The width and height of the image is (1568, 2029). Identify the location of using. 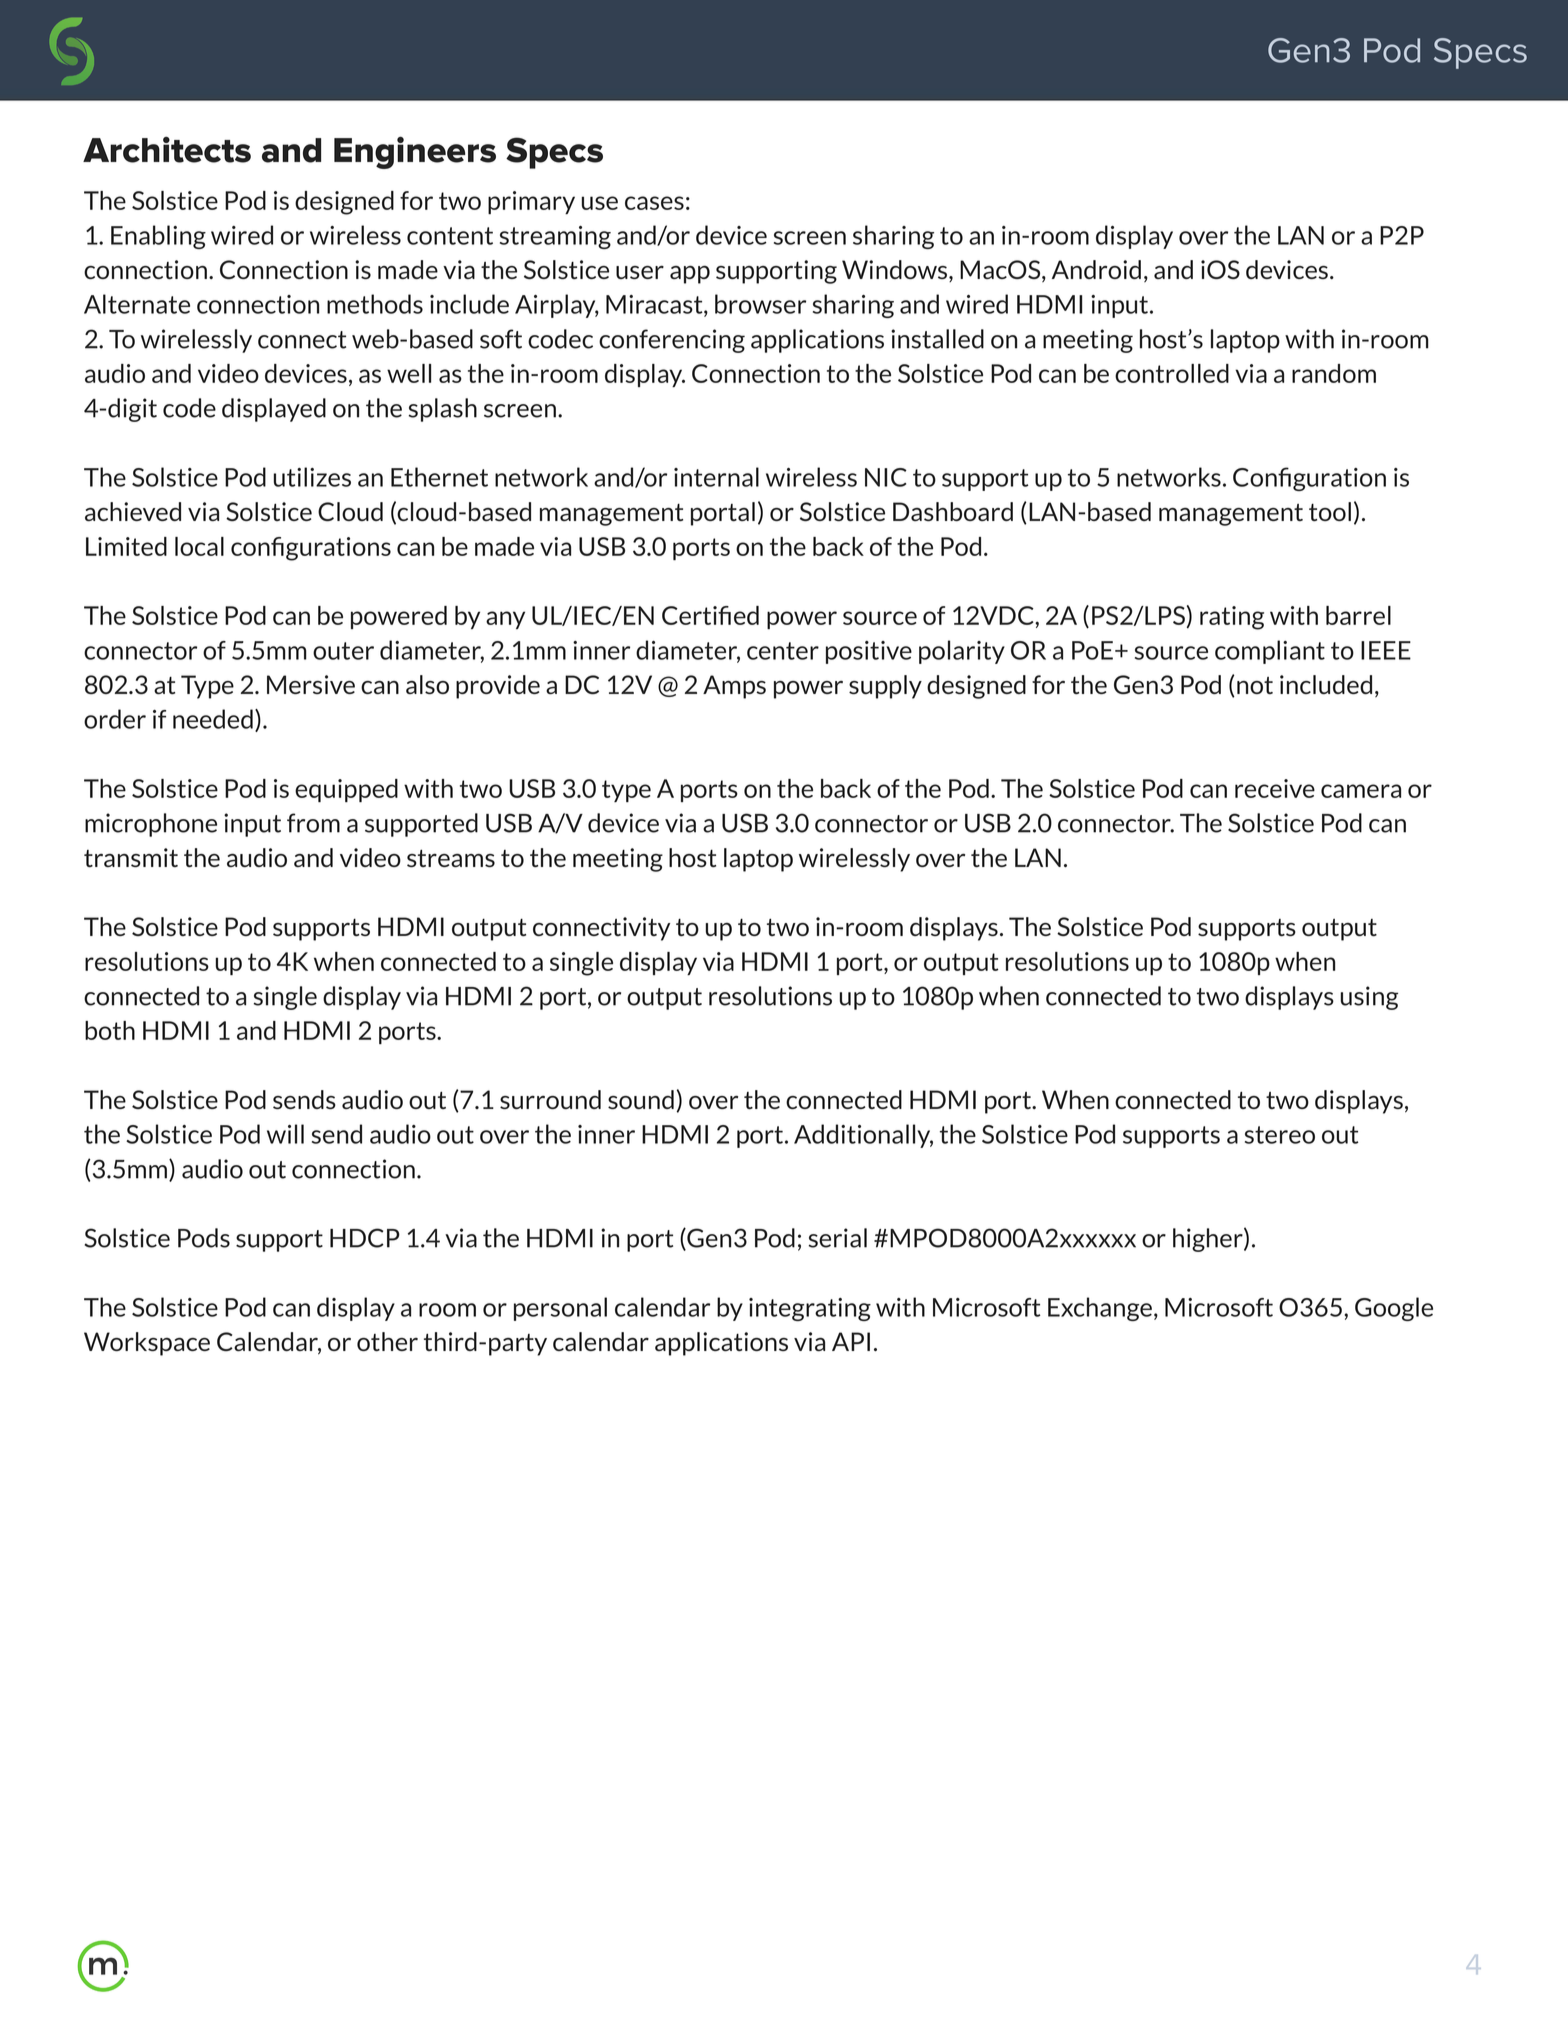
(1369, 998).
